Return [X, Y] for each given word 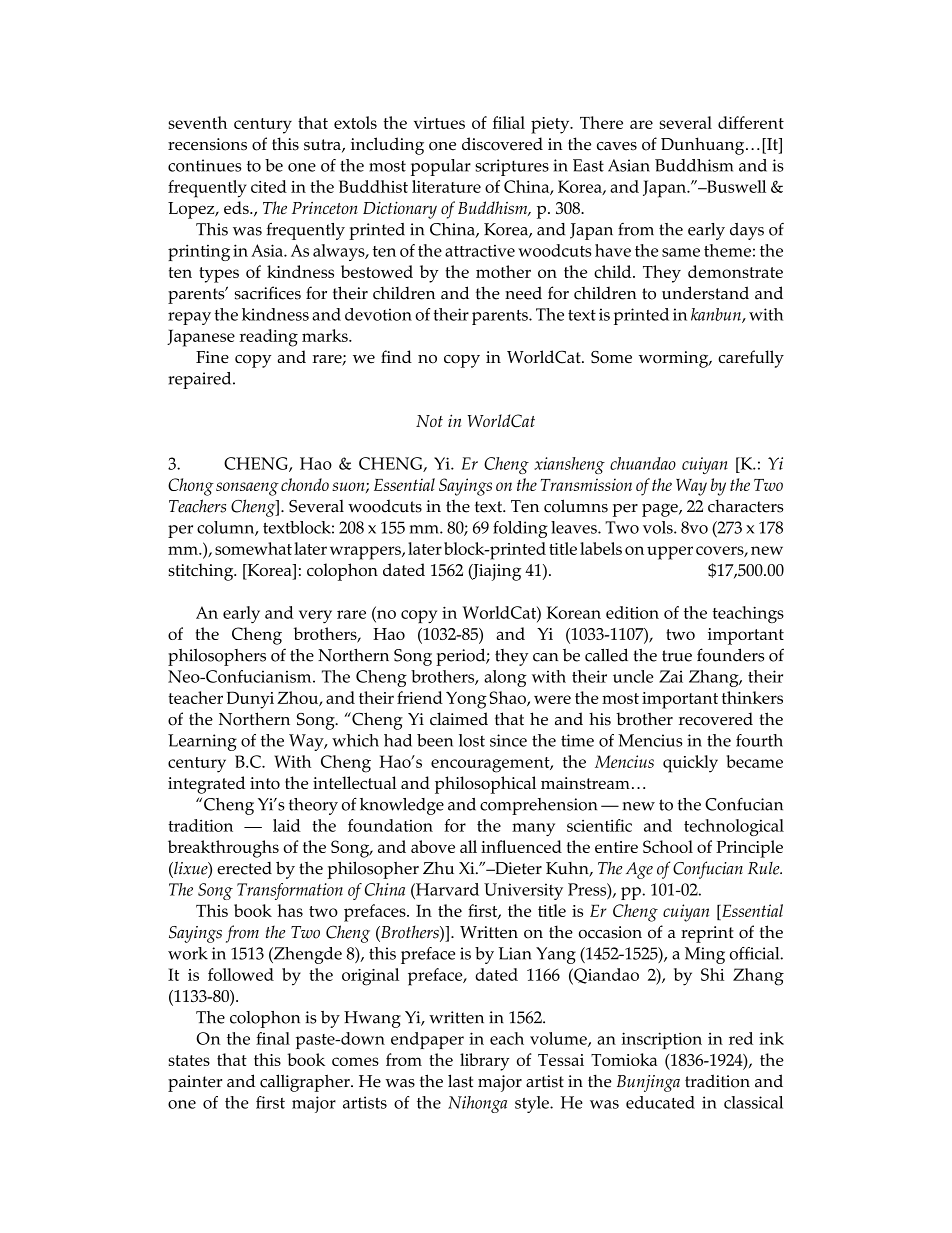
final [273, 1038]
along [505, 678]
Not [429, 421]
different [751, 122]
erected [244, 868]
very [315, 616]
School [668, 846]
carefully [751, 359]
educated [660, 1102]
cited [269, 186]
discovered [502, 144]
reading [269, 338]
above [433, 846]
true [677, 656]
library [484, 1062]
